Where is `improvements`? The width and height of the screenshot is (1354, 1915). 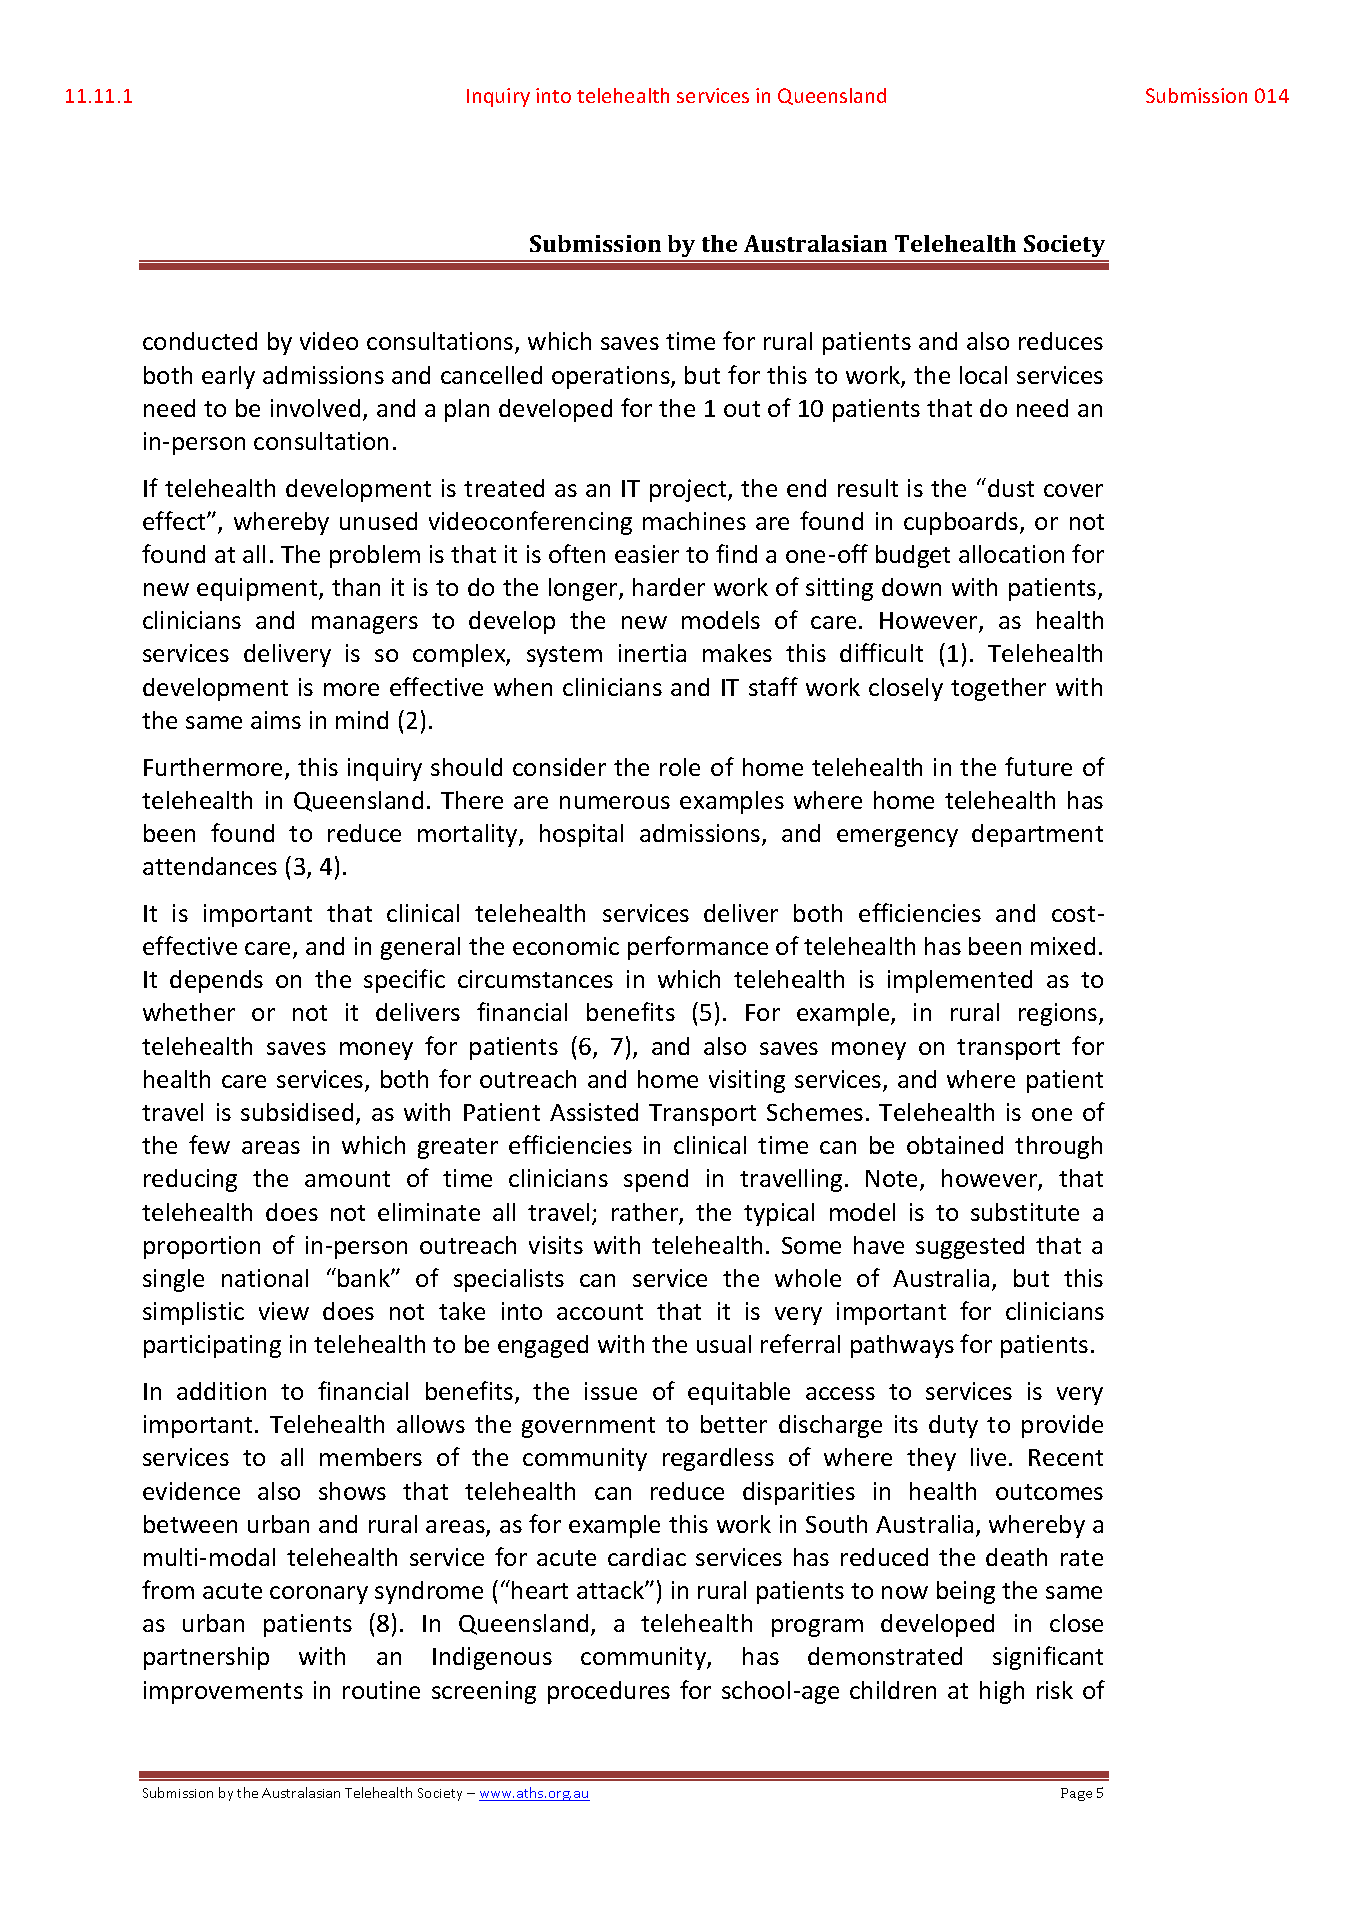 improvements is located at coordinates (223, 1692).
